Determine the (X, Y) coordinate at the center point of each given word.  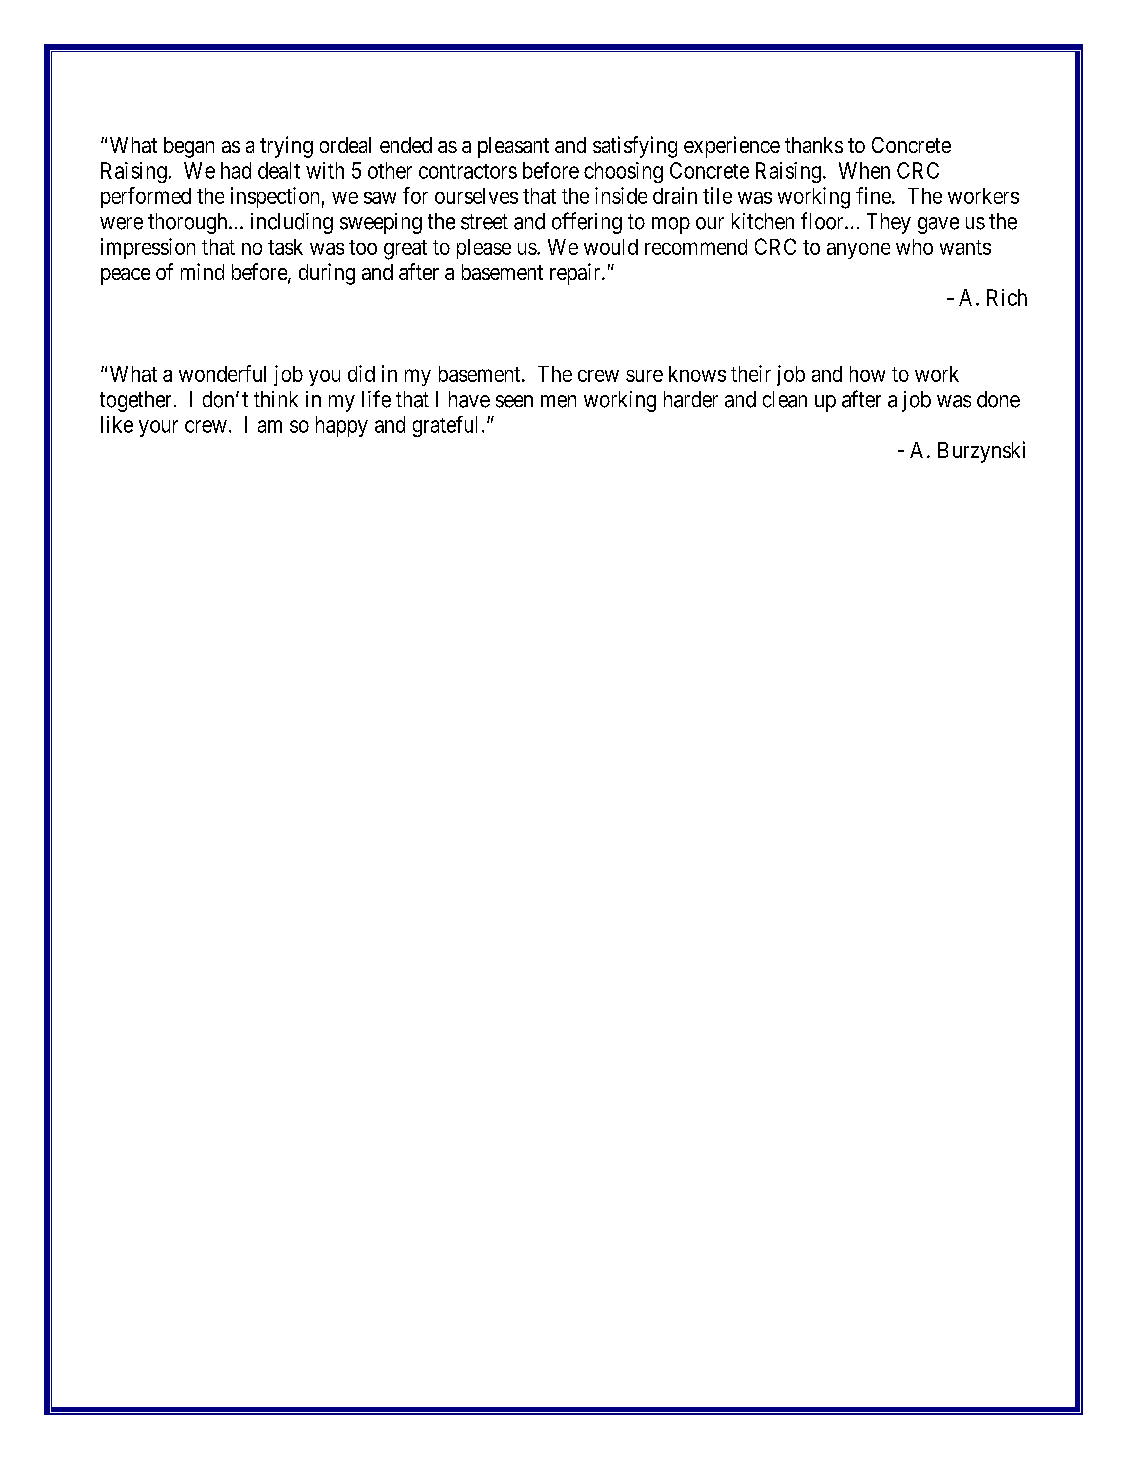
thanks (814, 145)
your (158, 428)
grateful (445, 426)
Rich (1007, 297)
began (189, 147)
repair (576, 274)
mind (202, 271)
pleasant (513, 147)
